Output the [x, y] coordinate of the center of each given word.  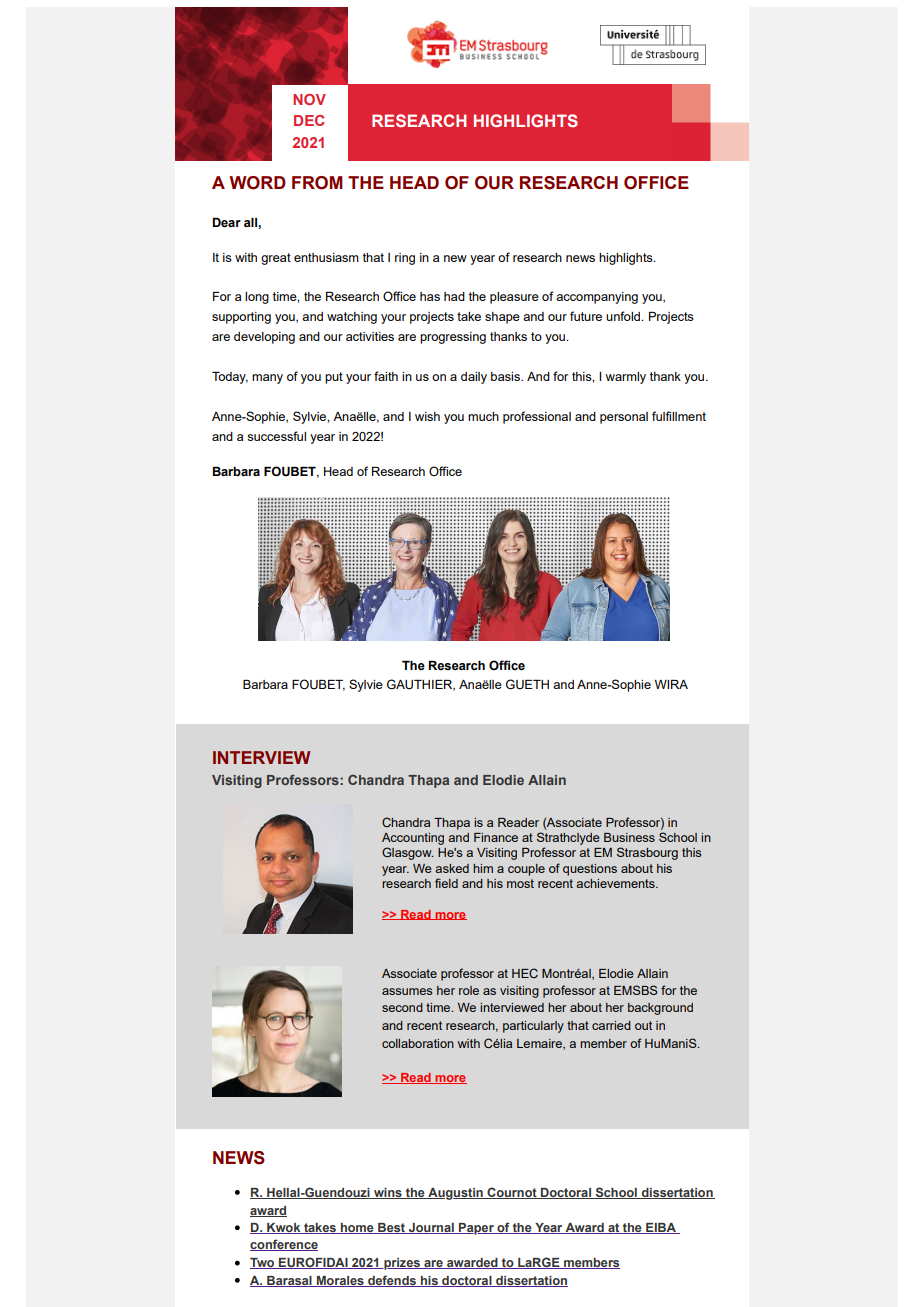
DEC [309, 120]
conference [284, 1245]
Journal [431, 1228]
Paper [476, 1229]
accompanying [597, 298]
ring [405, 259]
